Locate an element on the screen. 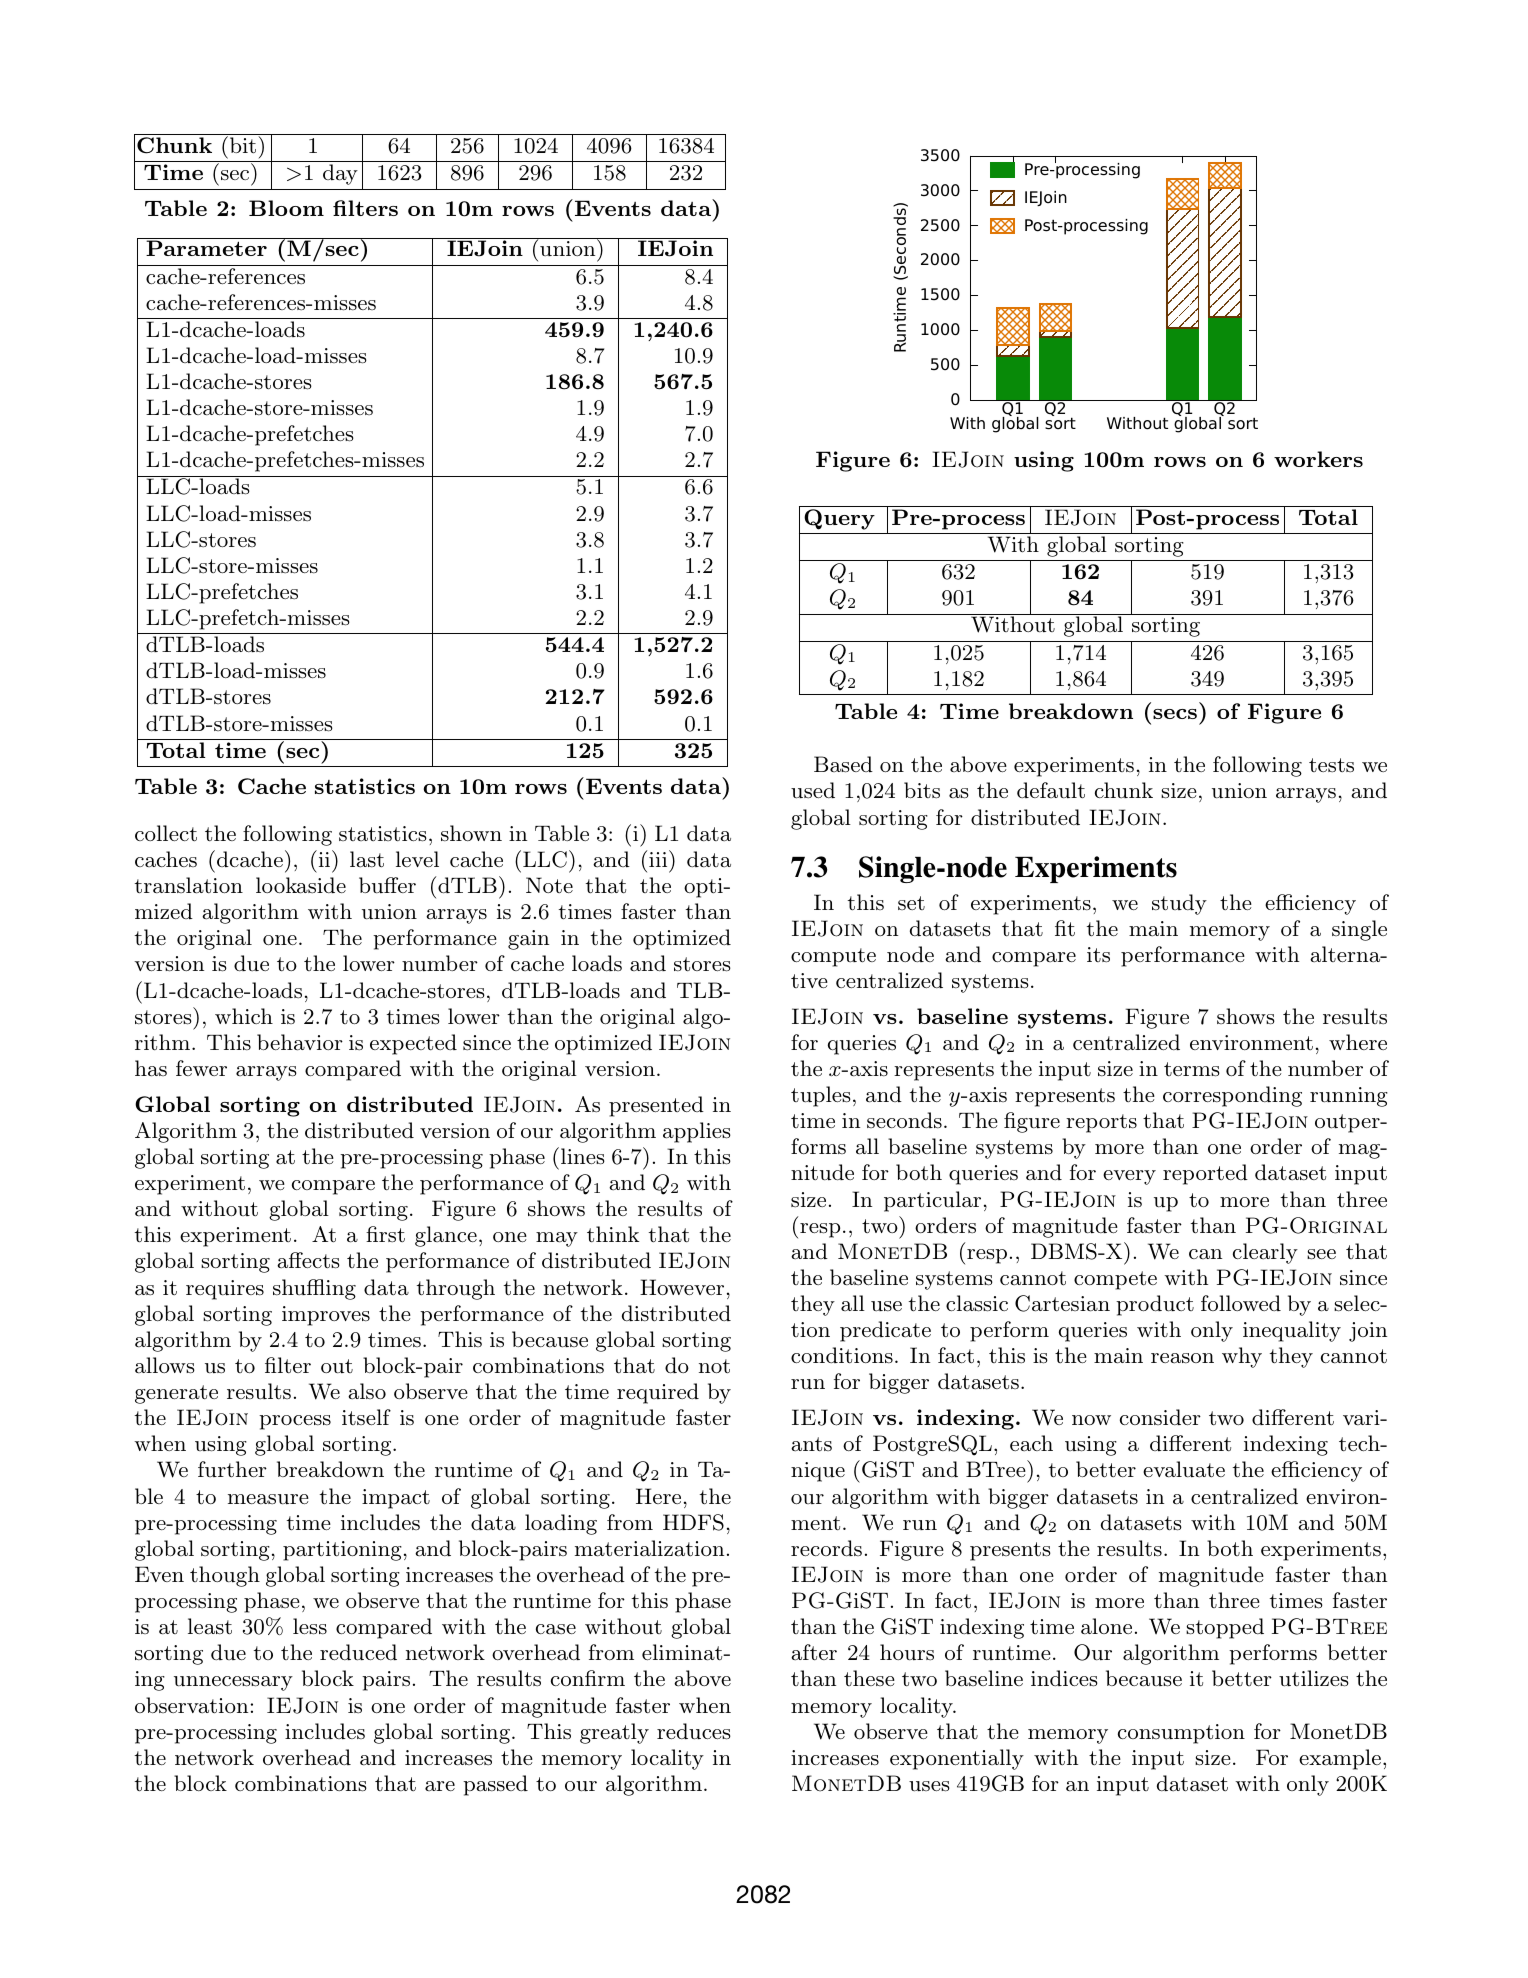 Image resolution: width=1528 pixels, height=1978 pixels. Parameter is located at coordinates (206, 248).
